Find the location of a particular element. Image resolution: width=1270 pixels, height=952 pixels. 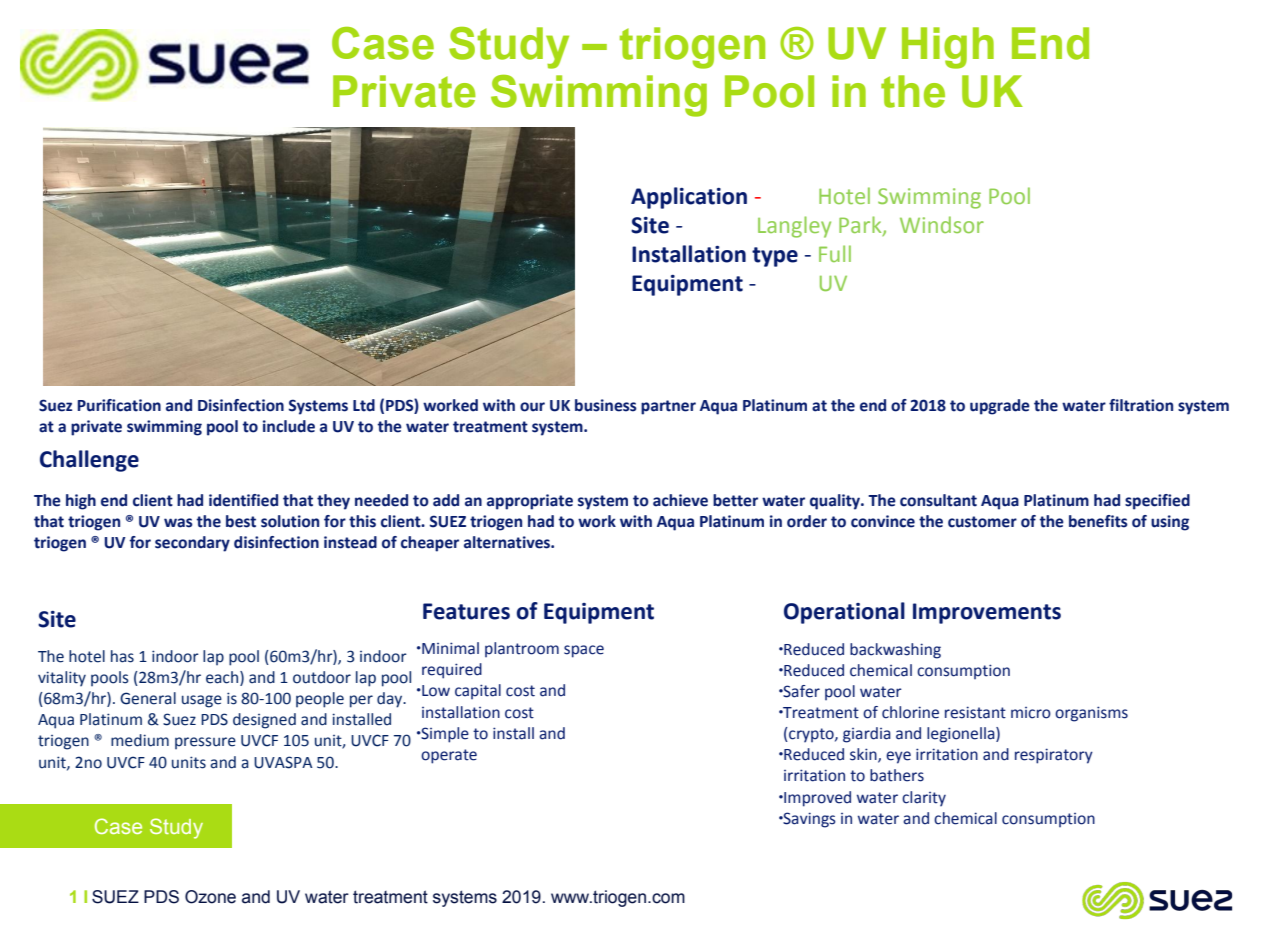

Langley is located at coordinates (794, 227).
